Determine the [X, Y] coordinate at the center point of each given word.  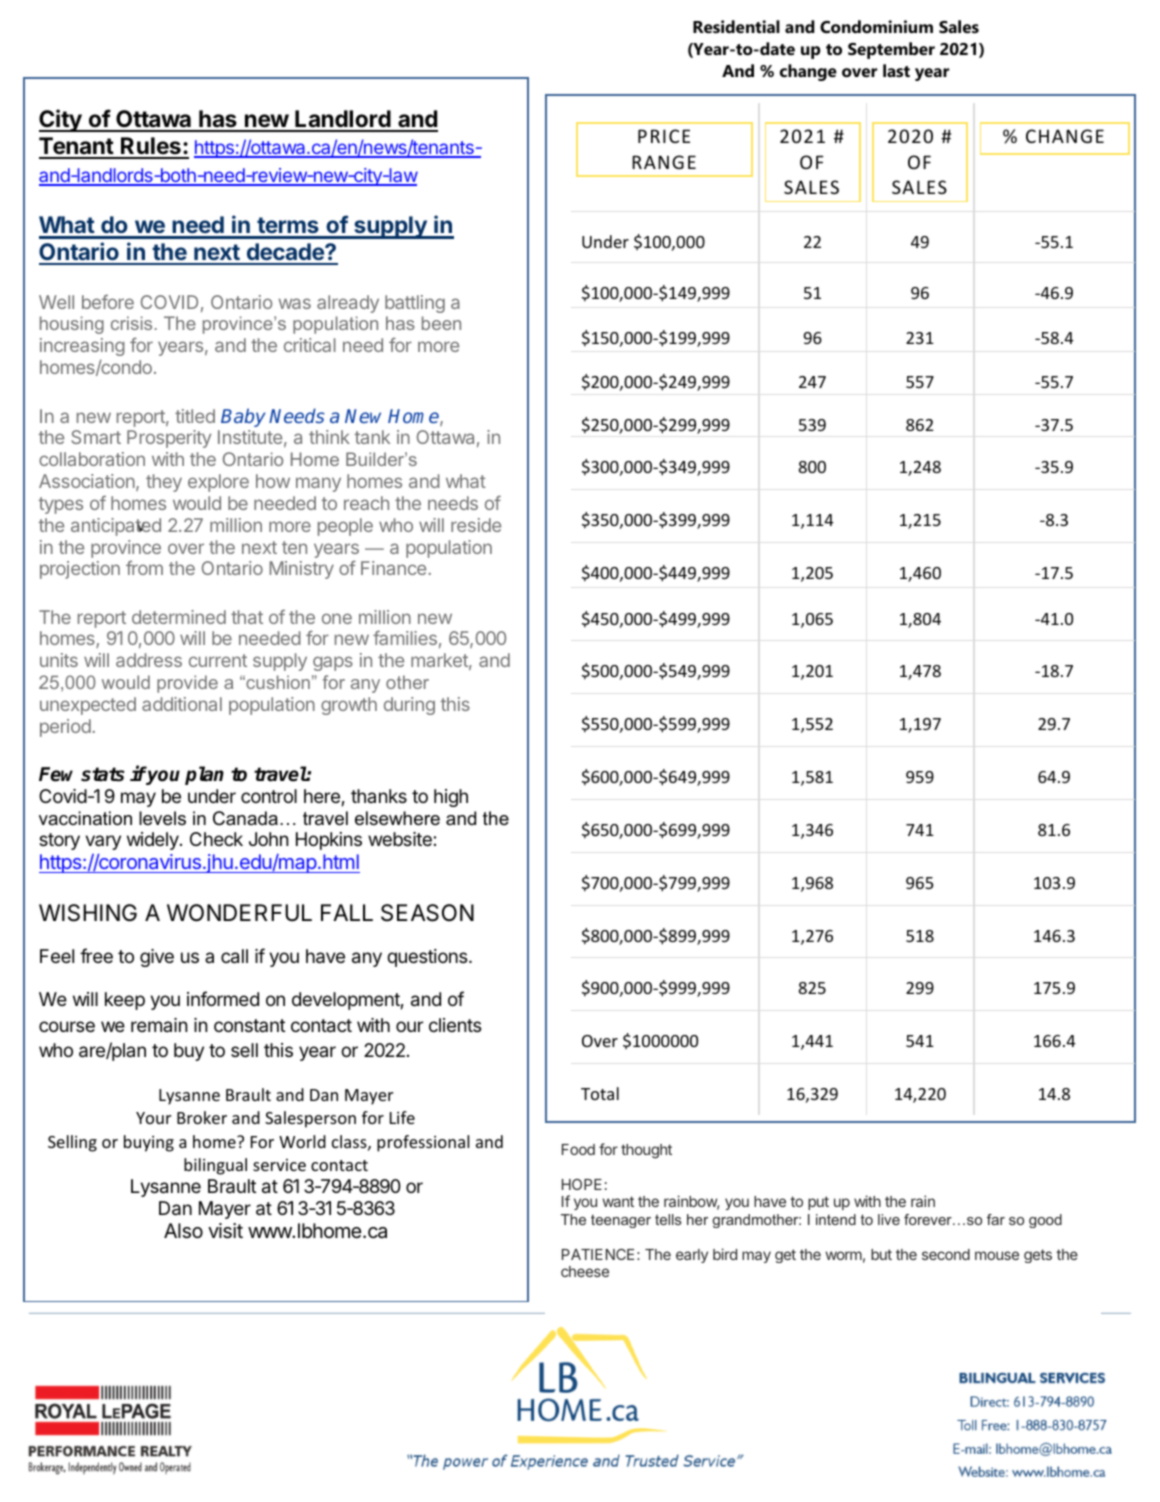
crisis [131, 323]
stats [103, 774]
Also [183, 1231]
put [818, 1203]
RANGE [664, 162]
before [108, 301]
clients [455, 1025]
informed [223, 998]
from [144, 568]
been [441, 323]
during [409, 706]
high [451, 798]
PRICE [664, 136]
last [896, 70]
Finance [395, 568]
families [405, 637]
